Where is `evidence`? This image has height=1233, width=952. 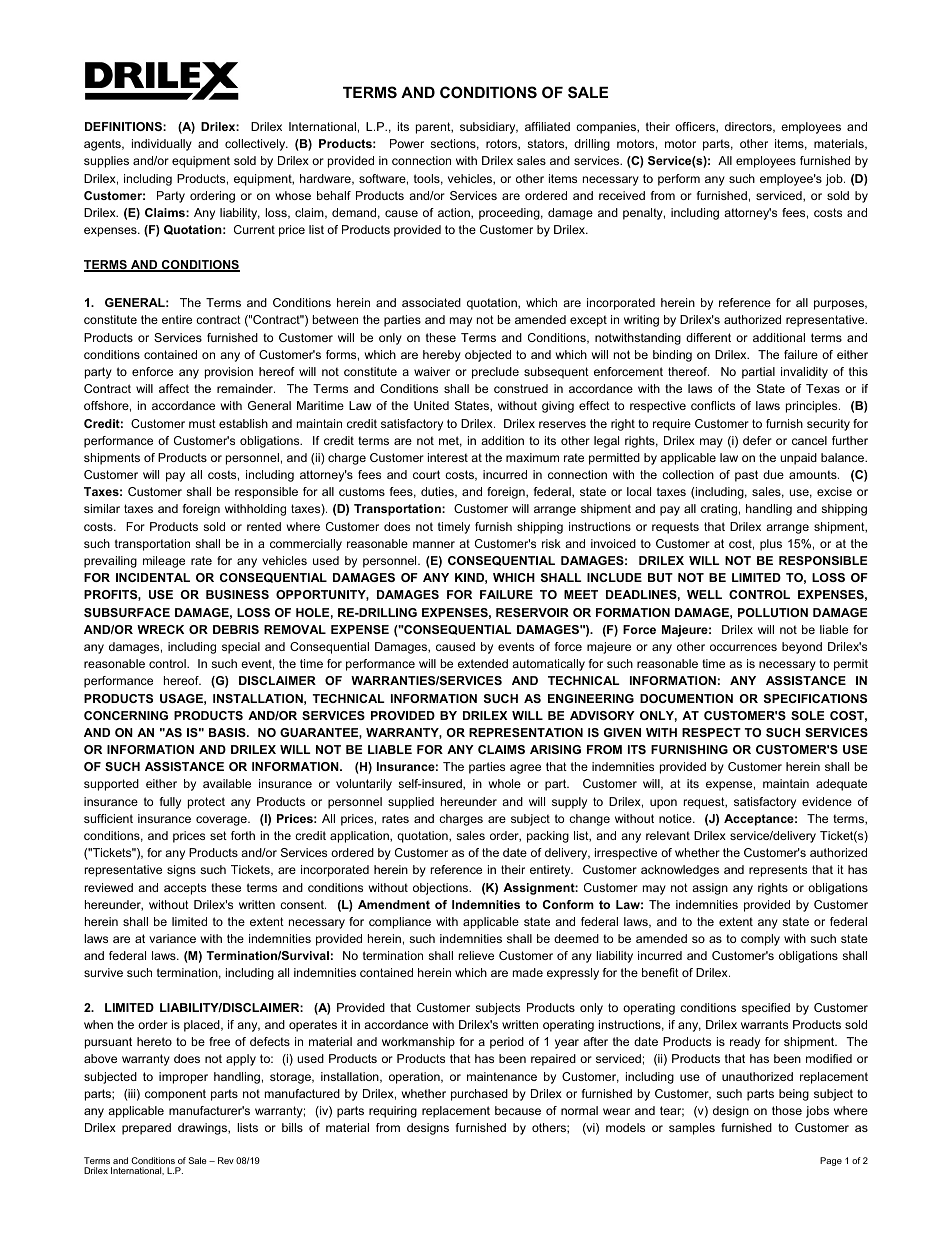 evidence is located at coordinates (827, 801).
